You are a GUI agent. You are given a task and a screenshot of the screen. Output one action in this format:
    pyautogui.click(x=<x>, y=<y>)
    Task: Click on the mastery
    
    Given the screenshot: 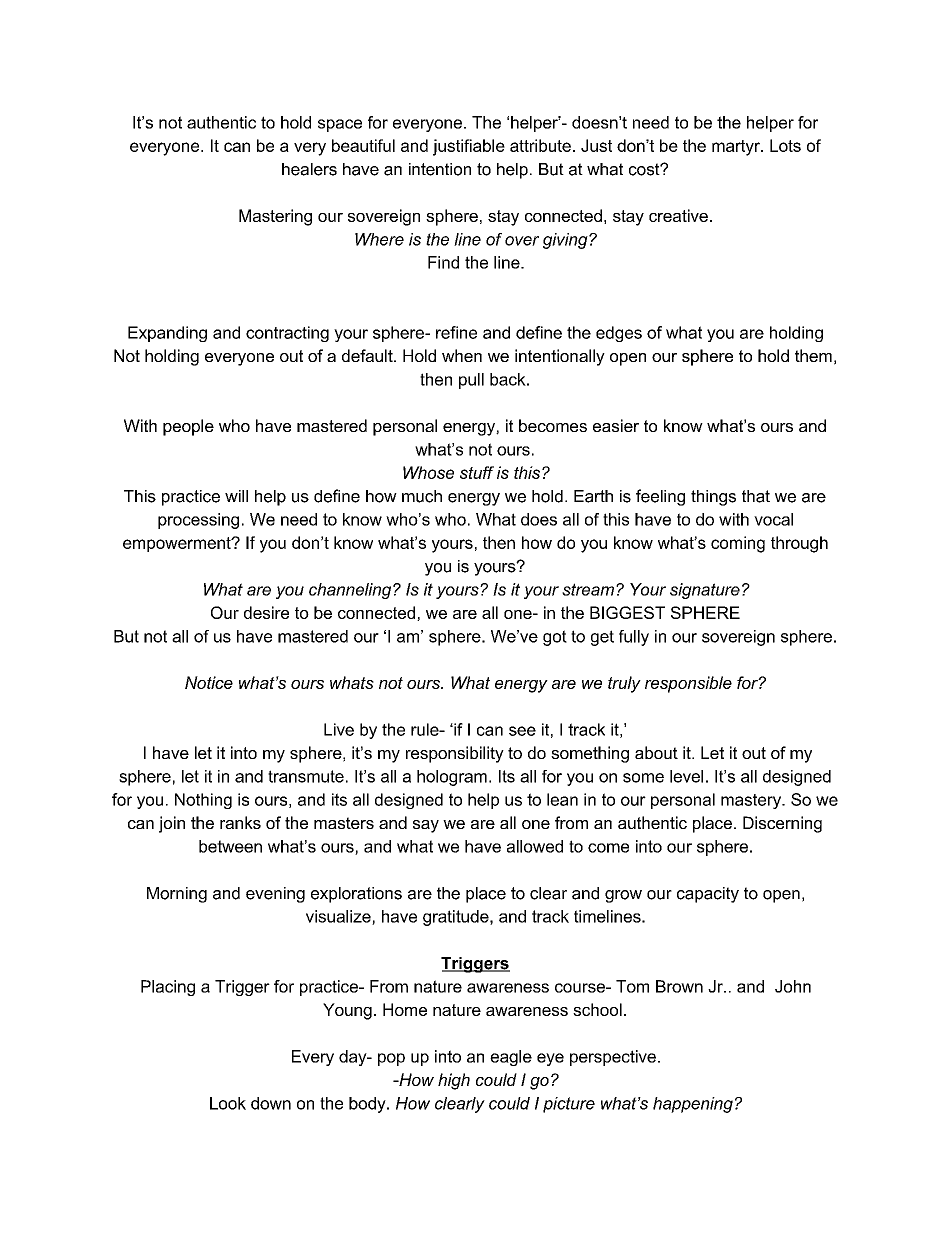 What is the action you would take?
    pyautogui.click(x=752, y=801)
